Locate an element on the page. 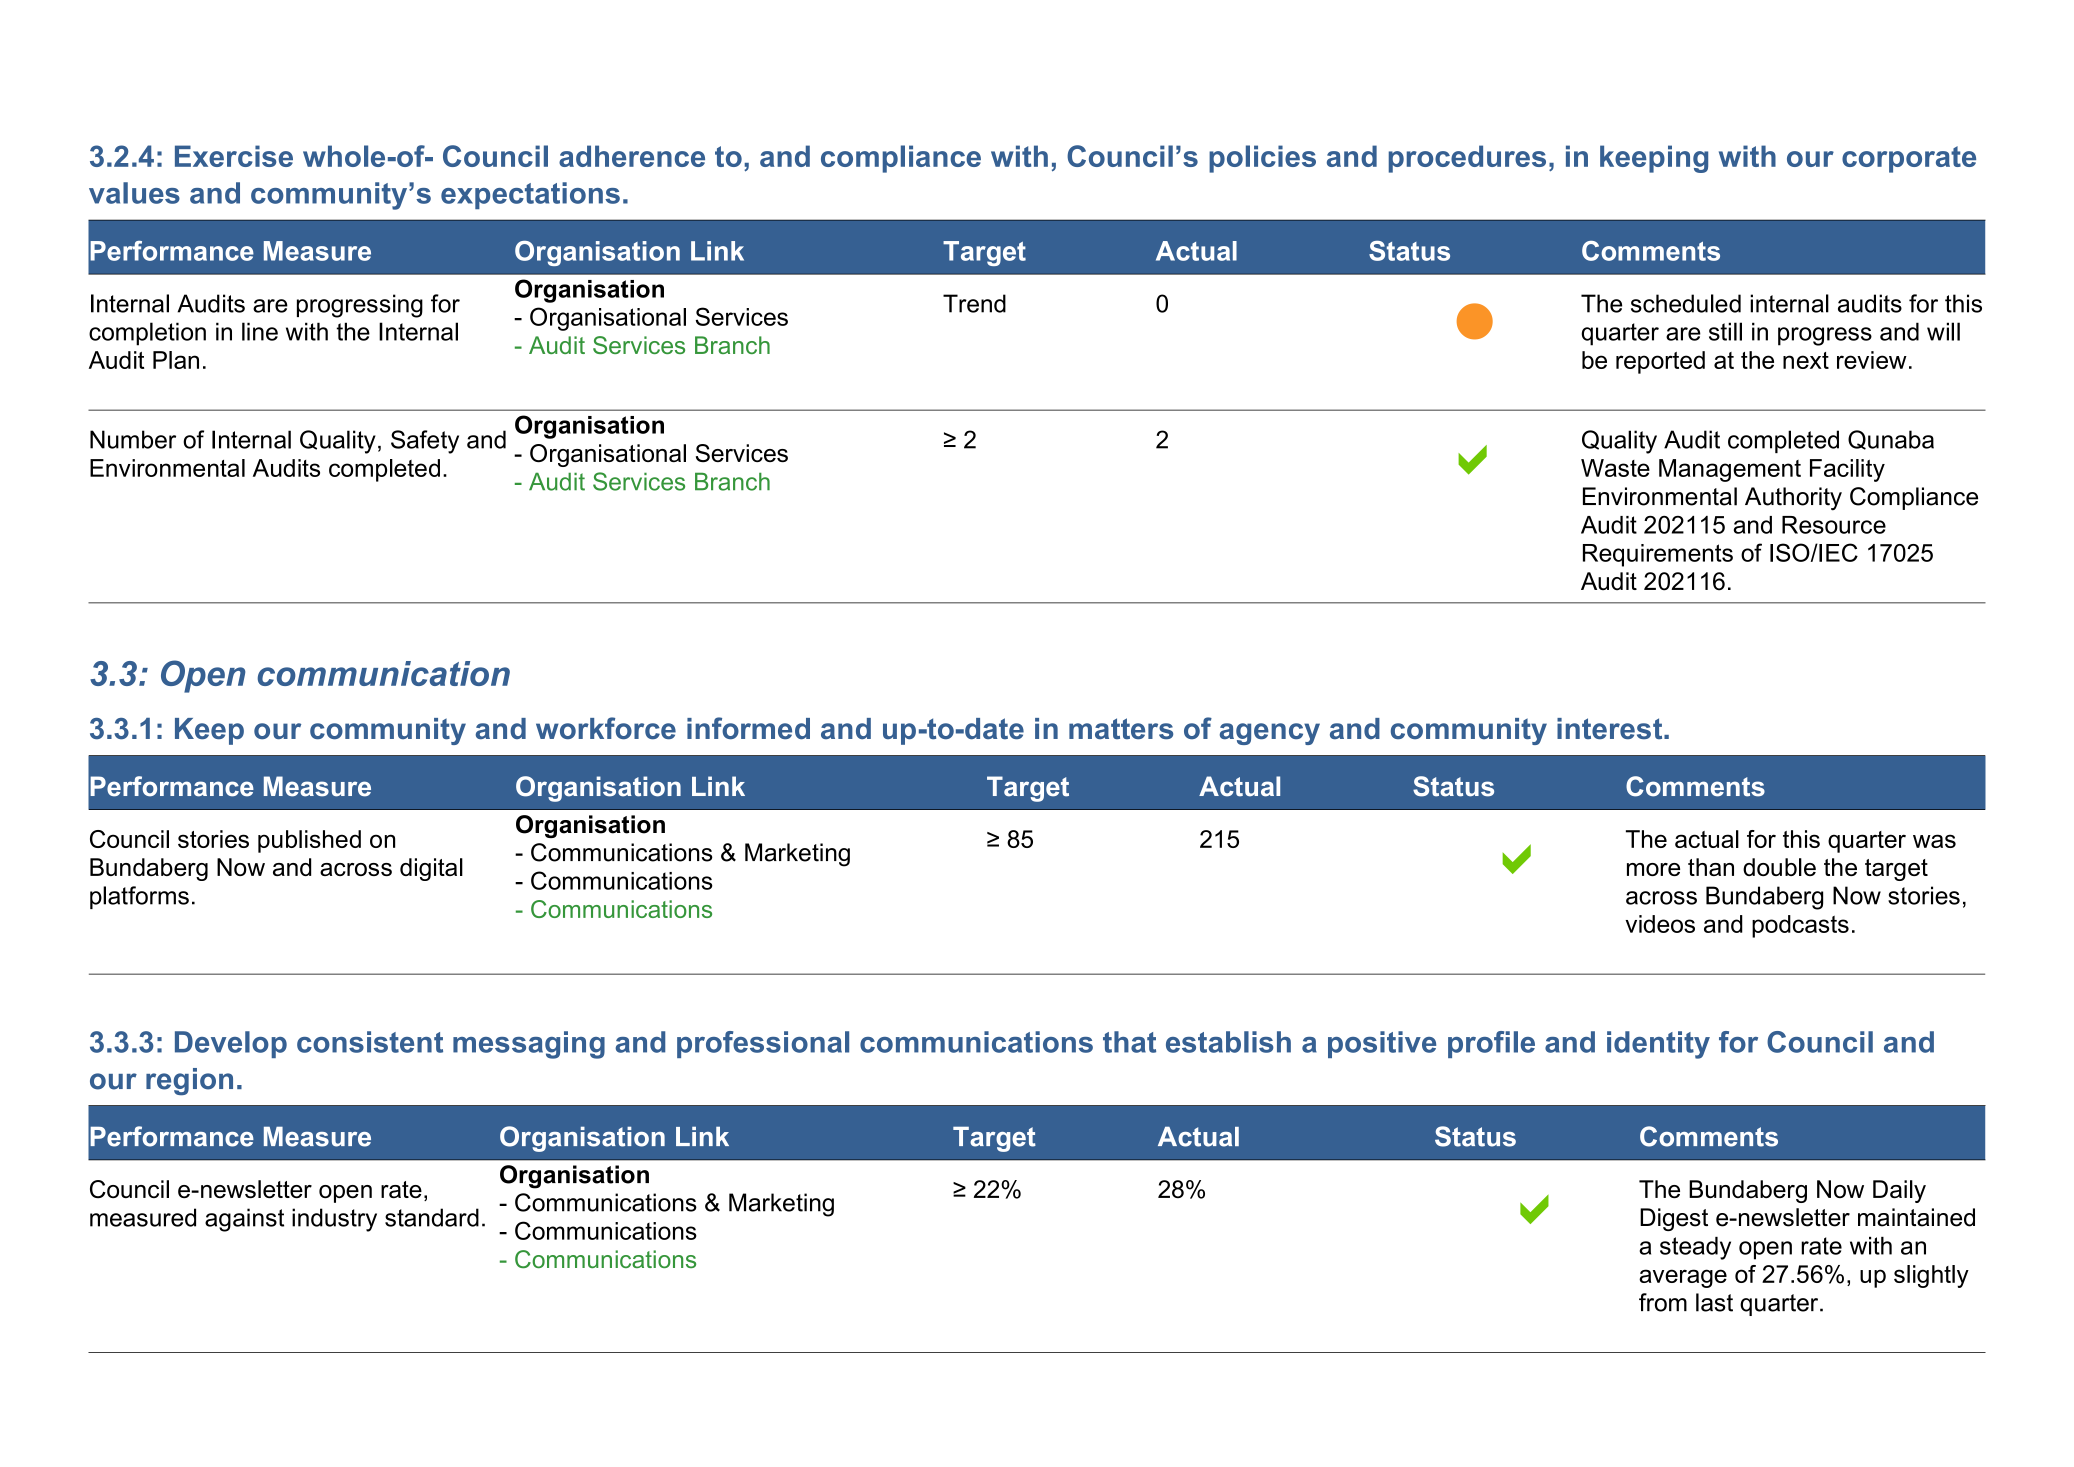 The height and width of the document is (1467, 2074). matters is located at coordinates (1121, 729).
